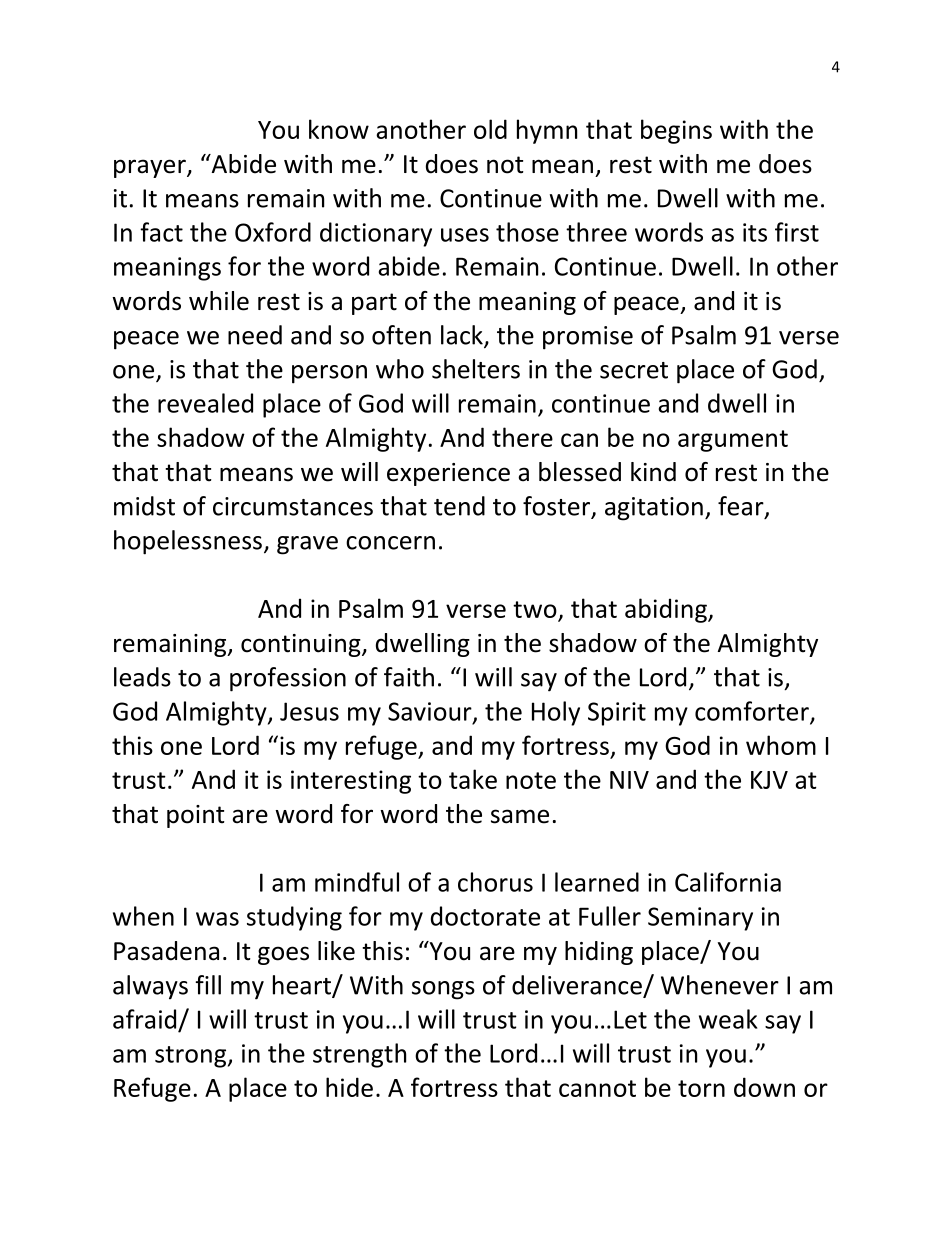 Image resolution: width=952 pixels, height=1233 pixels. Describe the element at coordinates (443, 990) in the page. I see `songs` at that location.
